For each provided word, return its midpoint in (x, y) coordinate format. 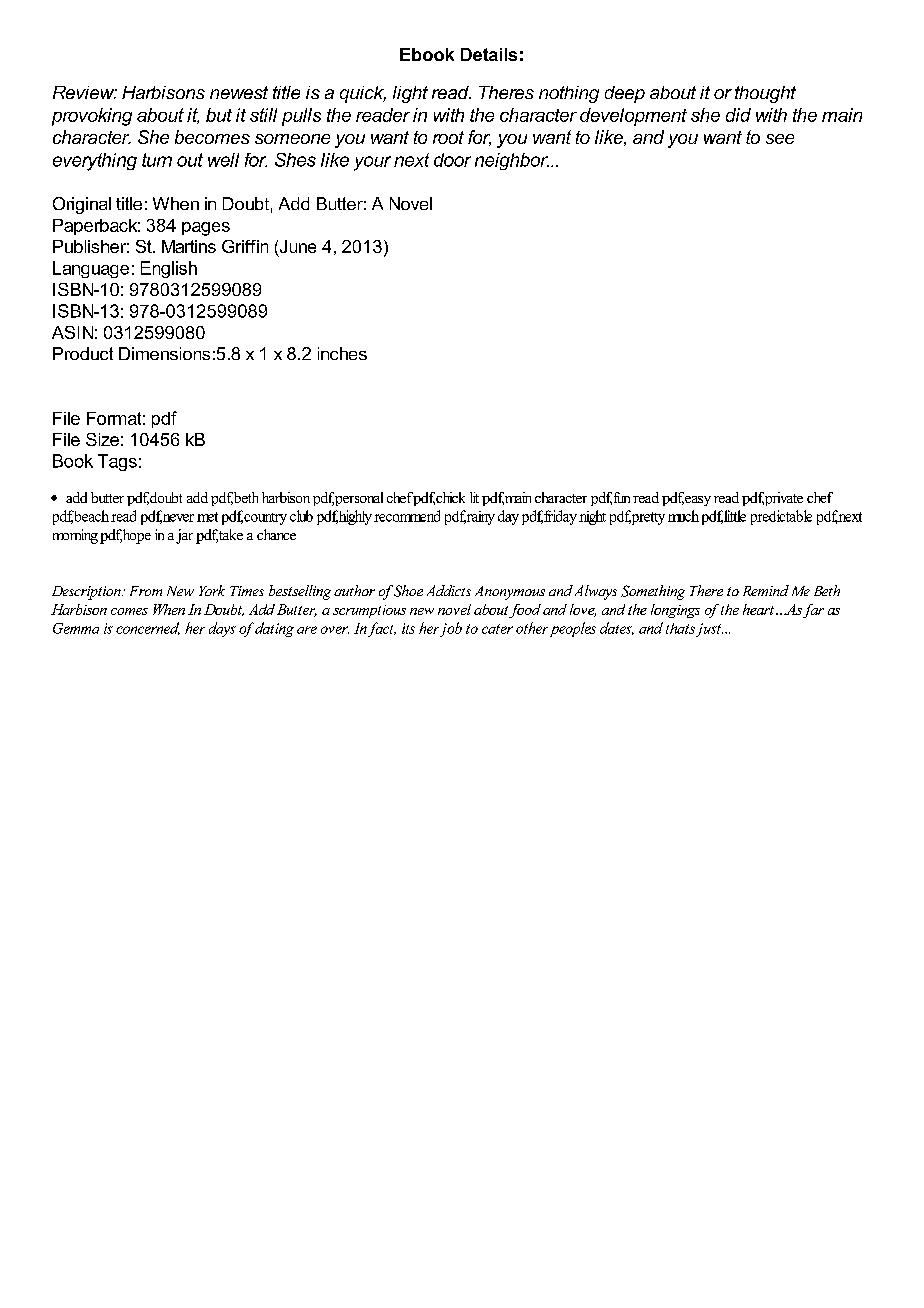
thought (765, 94)
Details (489, 54)
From (146, 591)
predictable (781, 517)
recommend (407, 516)
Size (102, 439)
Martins (189, 246)
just (709, 630)
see (780, 139)
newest (239, 92)
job (451, 629)
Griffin (245, 246)
